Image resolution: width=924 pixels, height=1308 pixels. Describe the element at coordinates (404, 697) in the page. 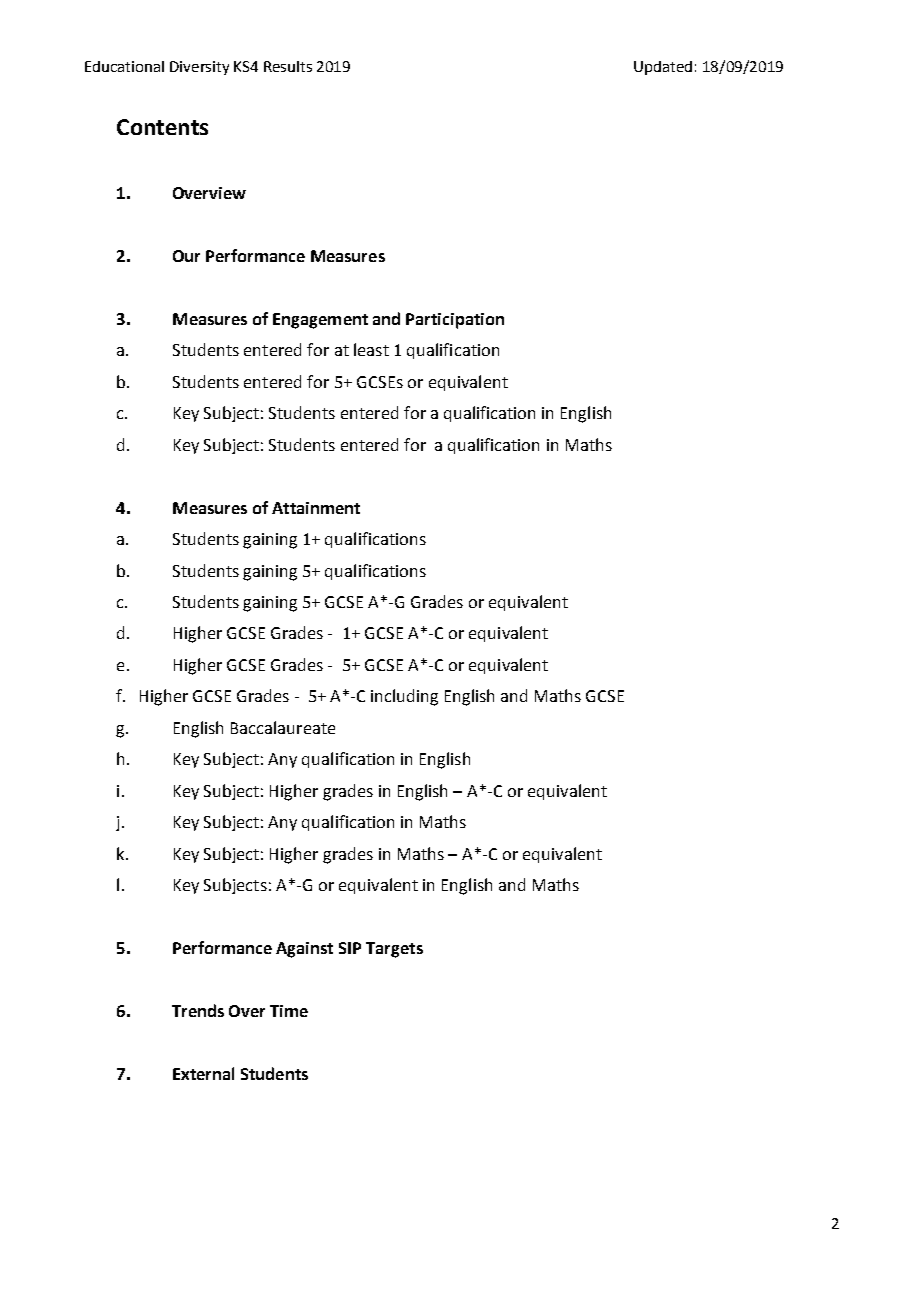

I see `including` at that location.
